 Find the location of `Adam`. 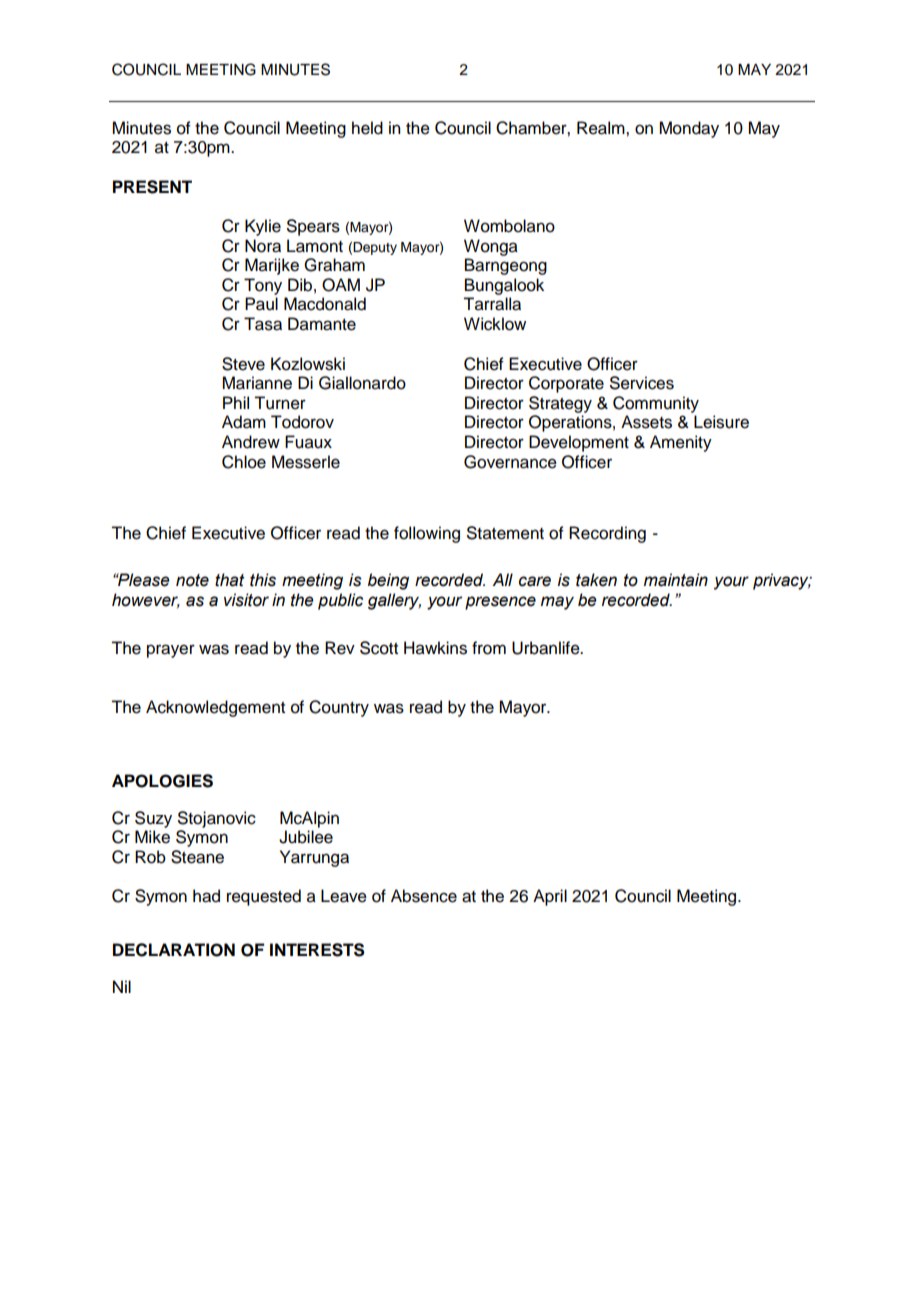

Adam is located at coordinates (244, 422).
